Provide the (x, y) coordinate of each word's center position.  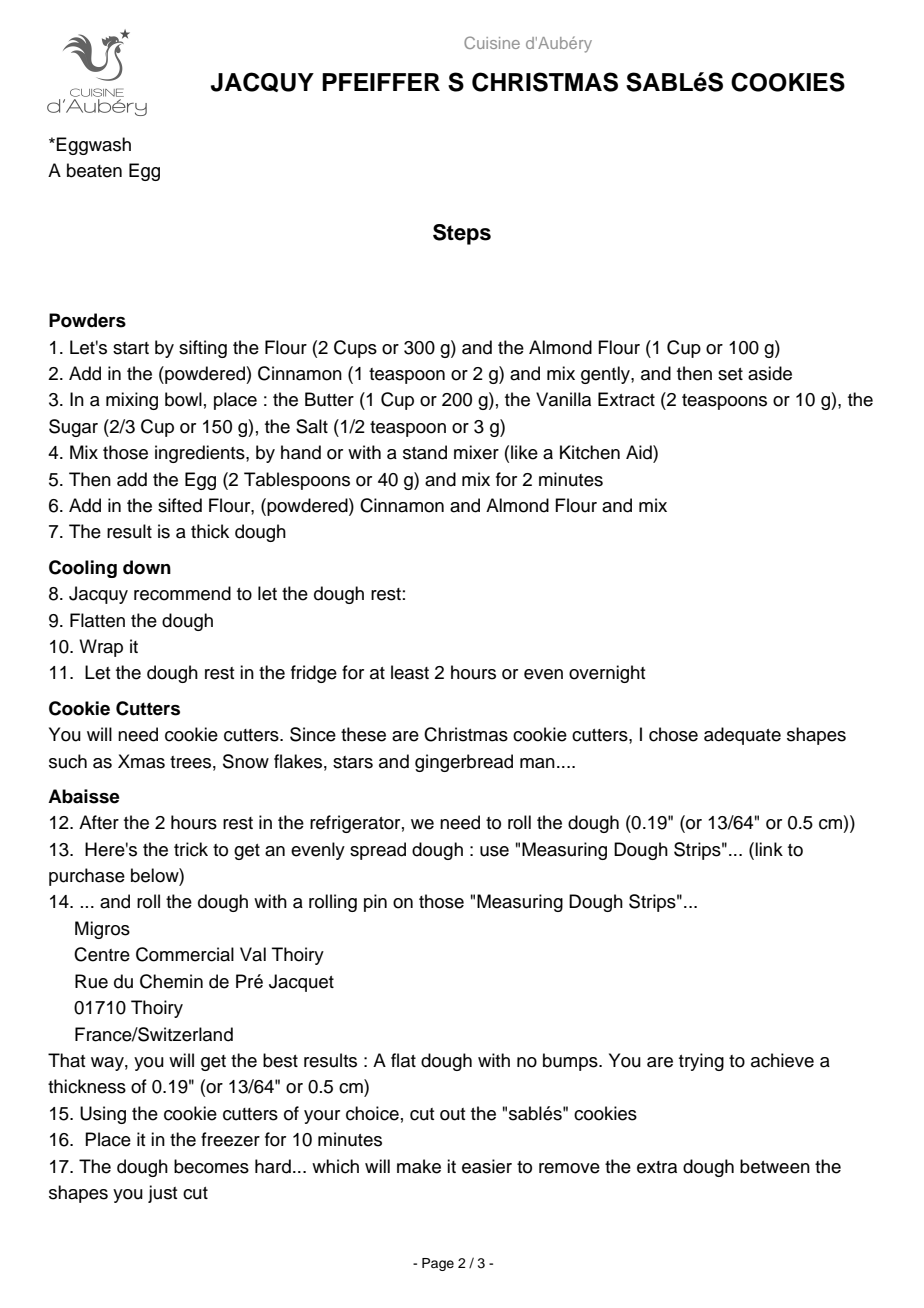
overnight (607, 674)
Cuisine (492, 42)
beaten (94, 170)
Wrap (101, 648)
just (162, 1194)
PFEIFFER (381, 82)
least (410, 672)
